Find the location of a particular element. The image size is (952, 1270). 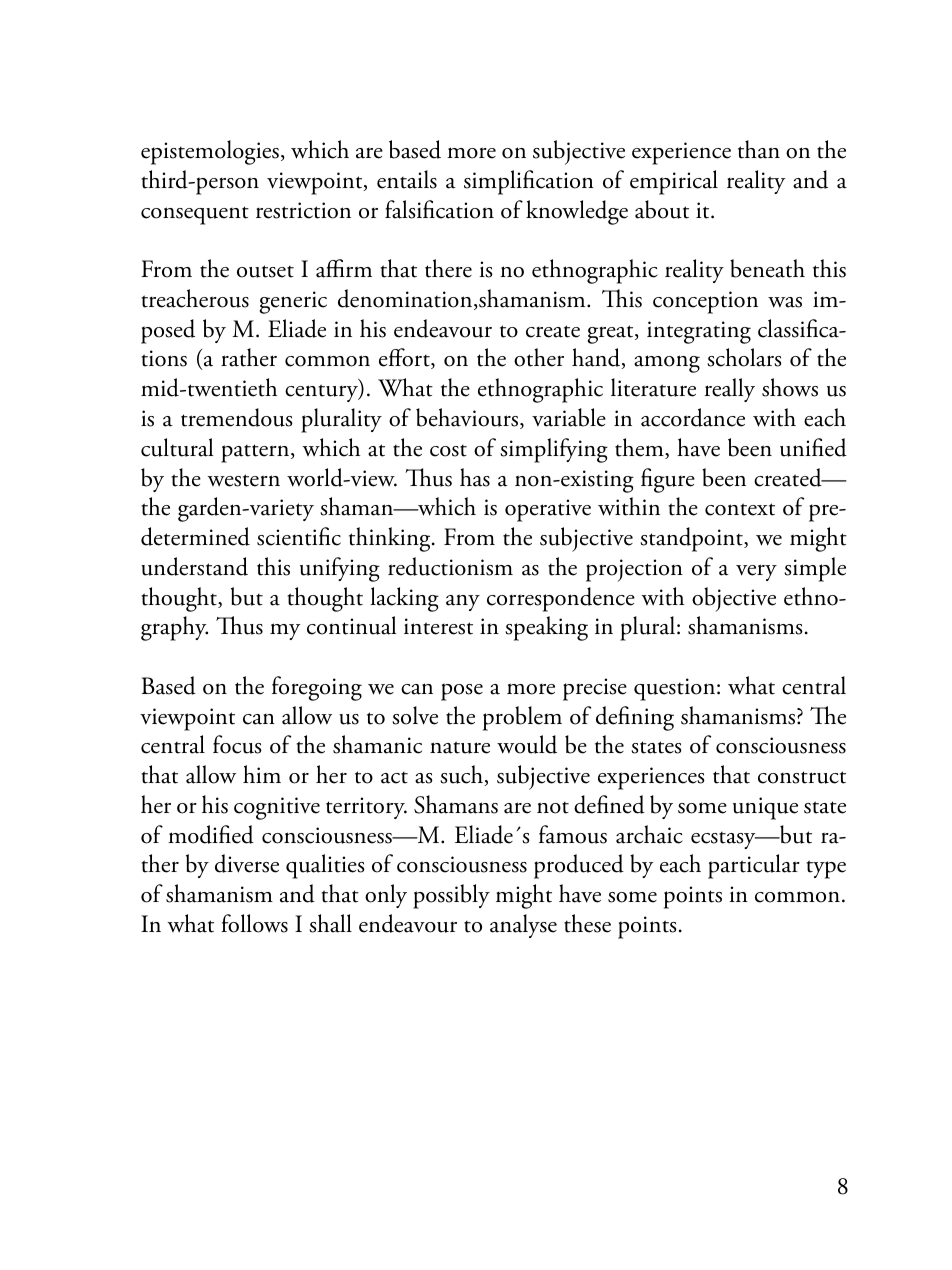

restriction is located at coordinates (303, 210).
